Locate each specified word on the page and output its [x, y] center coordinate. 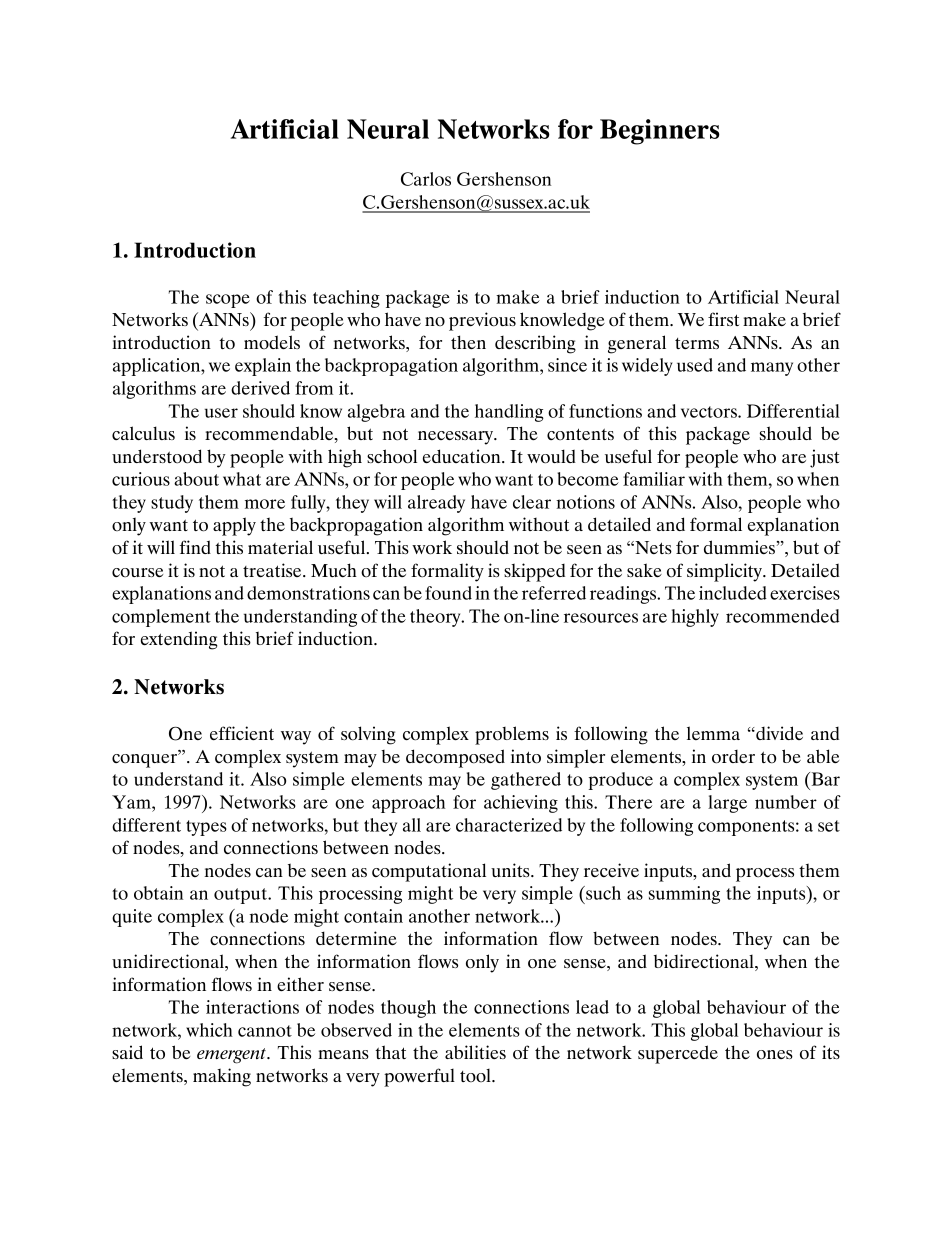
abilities [475, 1052]
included [733, 593]
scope [228, 301]
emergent [232, 1056]
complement [161, 618]
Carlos [426, 179]
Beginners [660, 132]
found [448, 593]
